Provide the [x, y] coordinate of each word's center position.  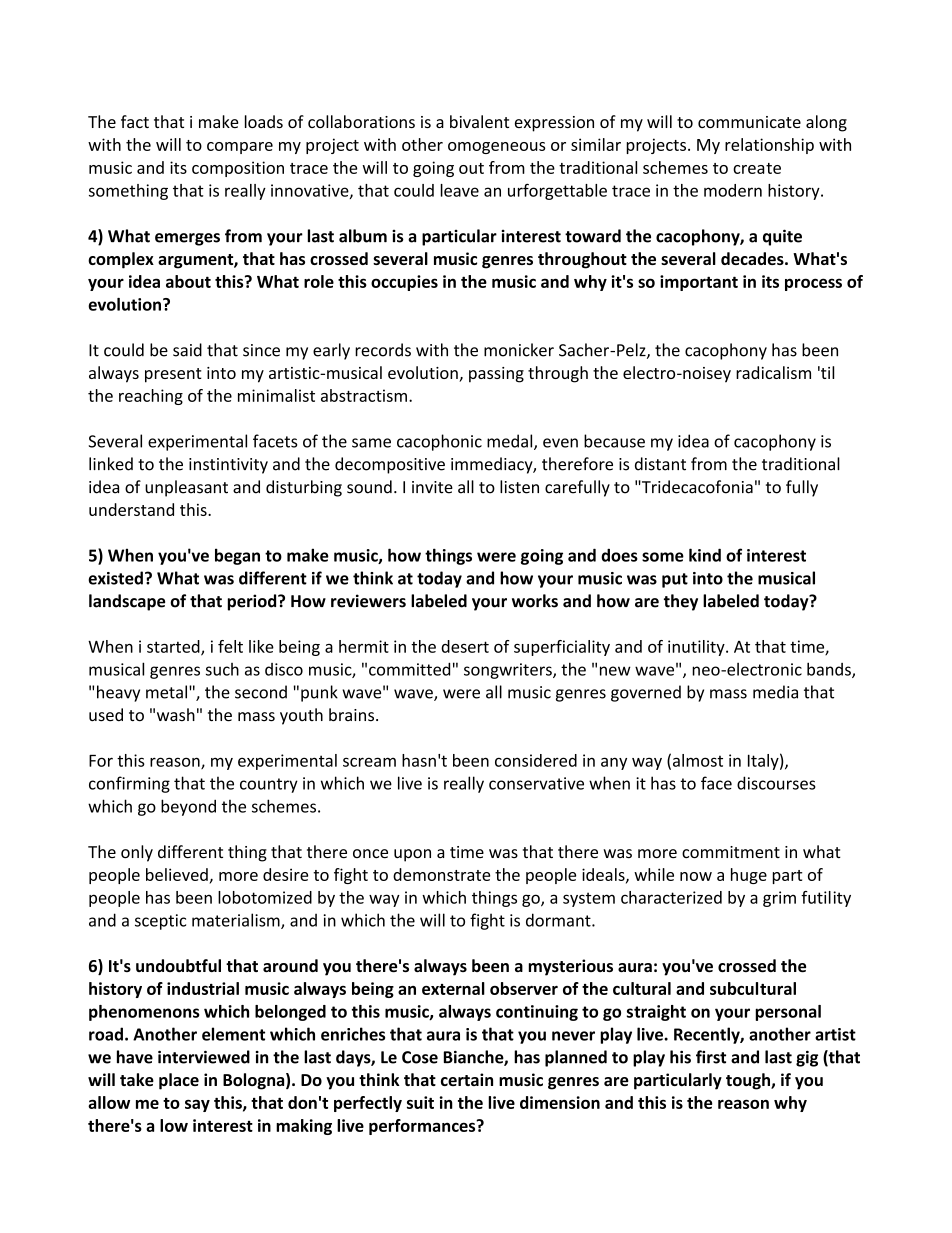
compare [240, 148]
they [681, 602]
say [197, 1105]
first [711, 1057]
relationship [769, 146]
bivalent [479, 121]
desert [465, 646]
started [174, 647]
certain [467, 1079]
